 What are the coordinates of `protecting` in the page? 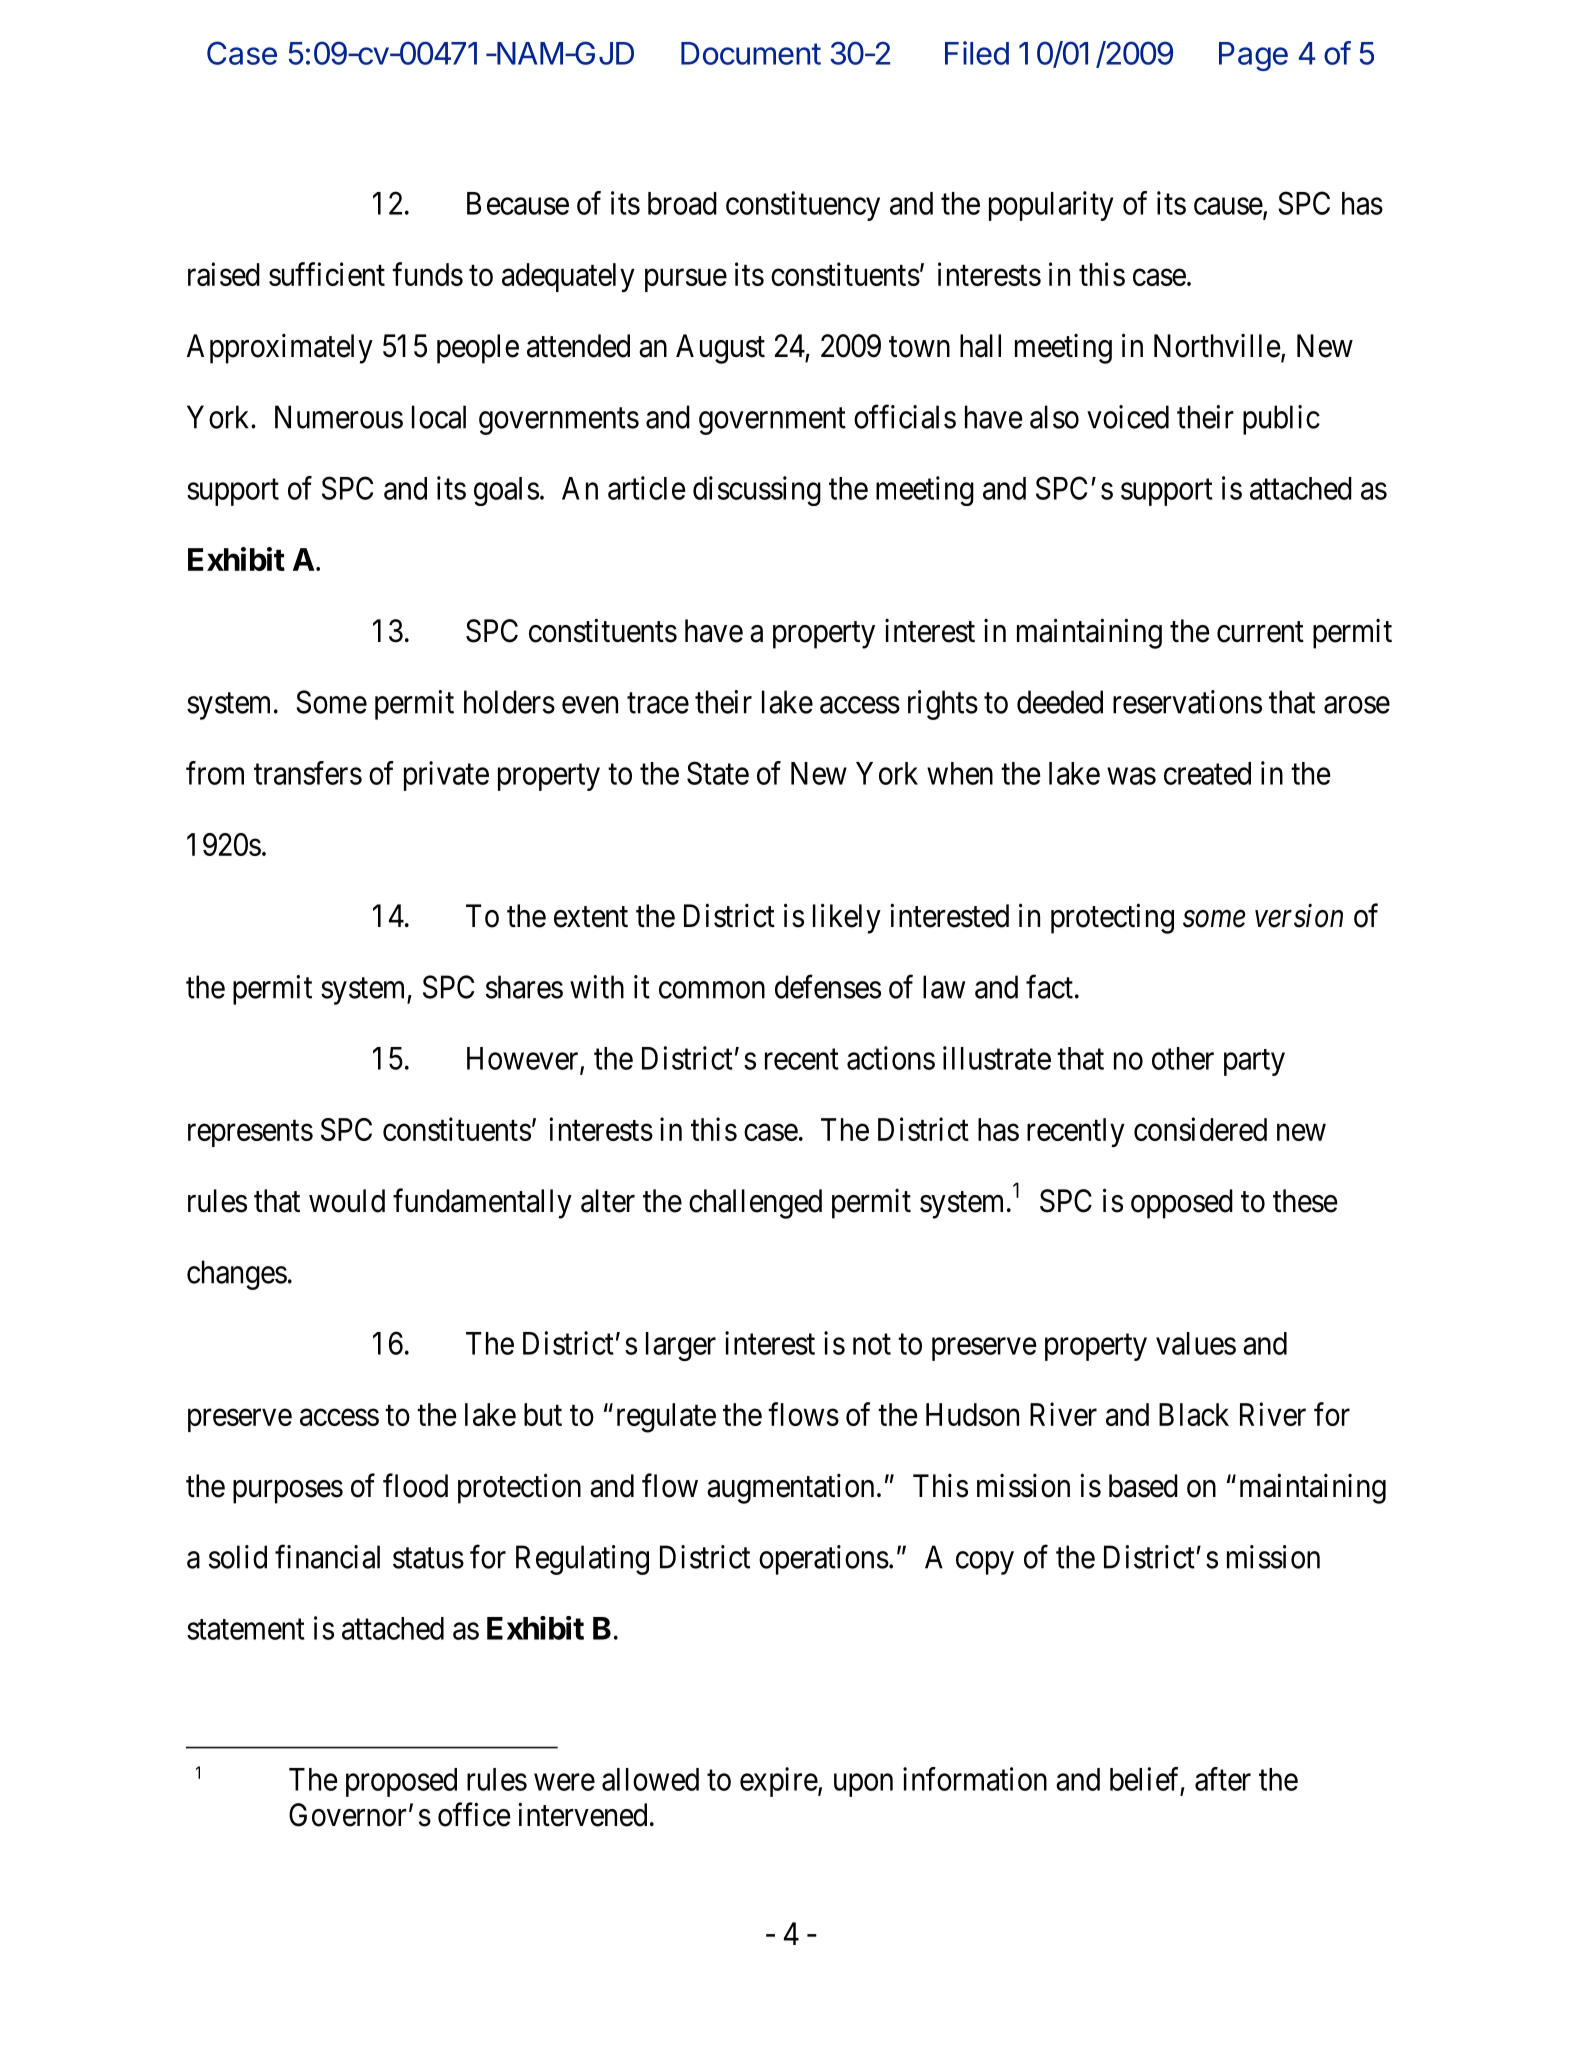 It's located at (1112, 918).
